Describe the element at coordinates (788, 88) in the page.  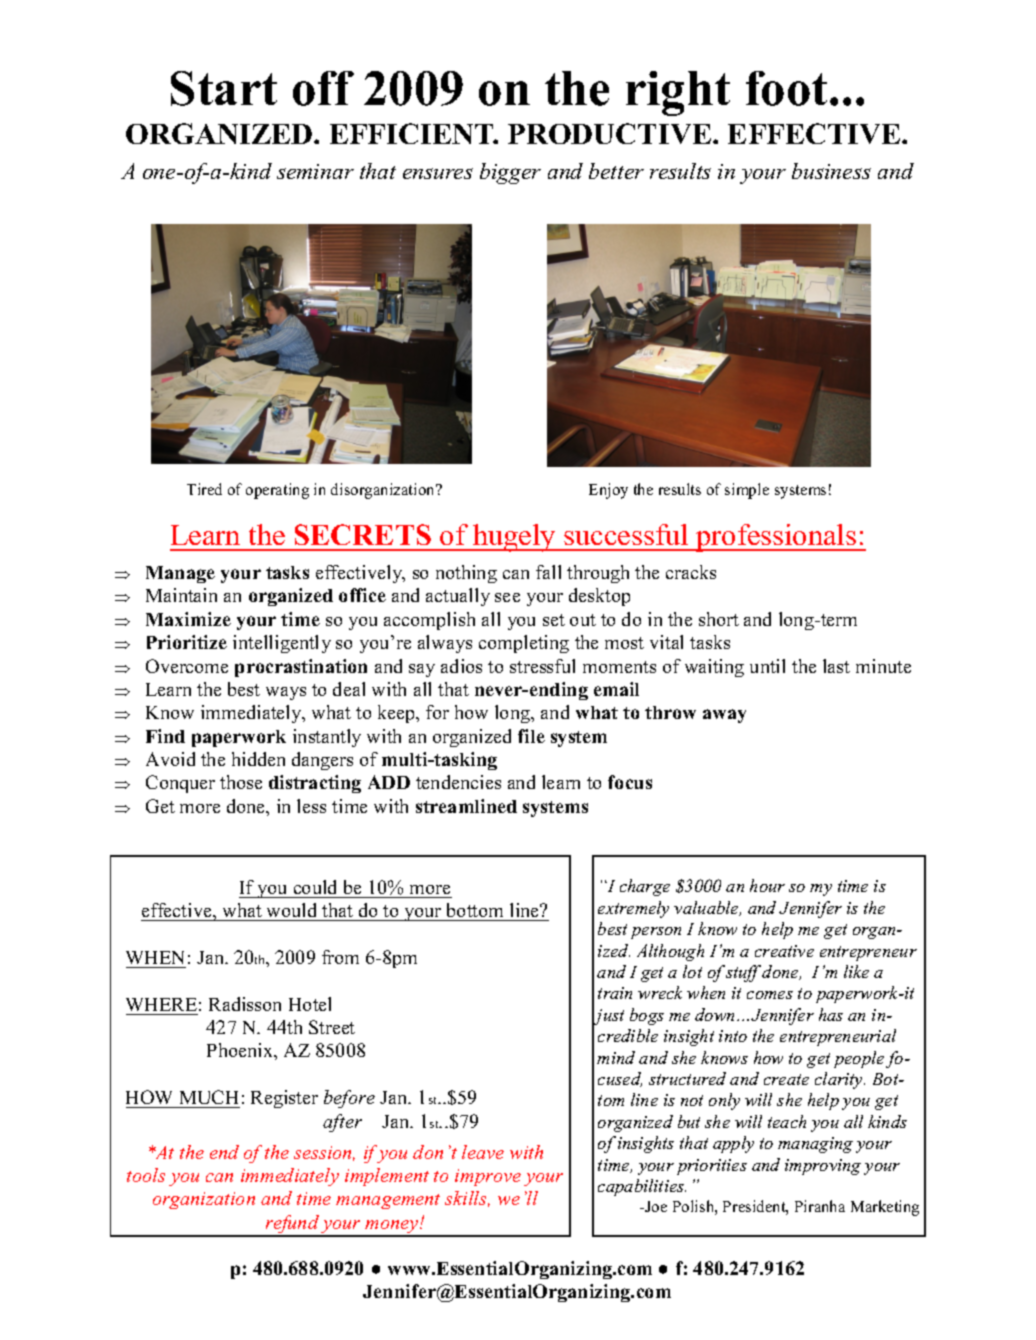
I see `foot` at that location.
